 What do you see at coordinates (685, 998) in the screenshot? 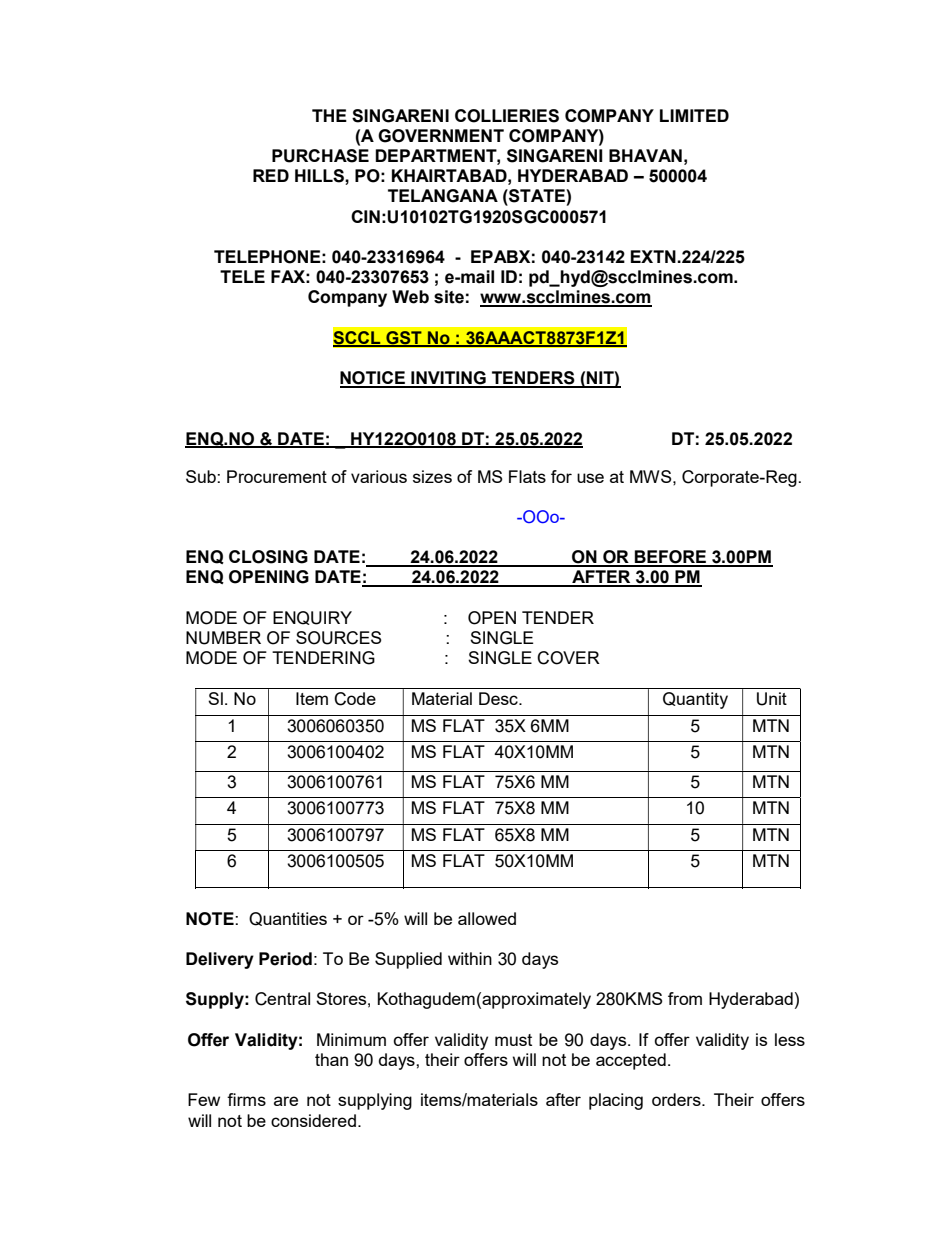
I see `from` at bounding box center [685, 998].
